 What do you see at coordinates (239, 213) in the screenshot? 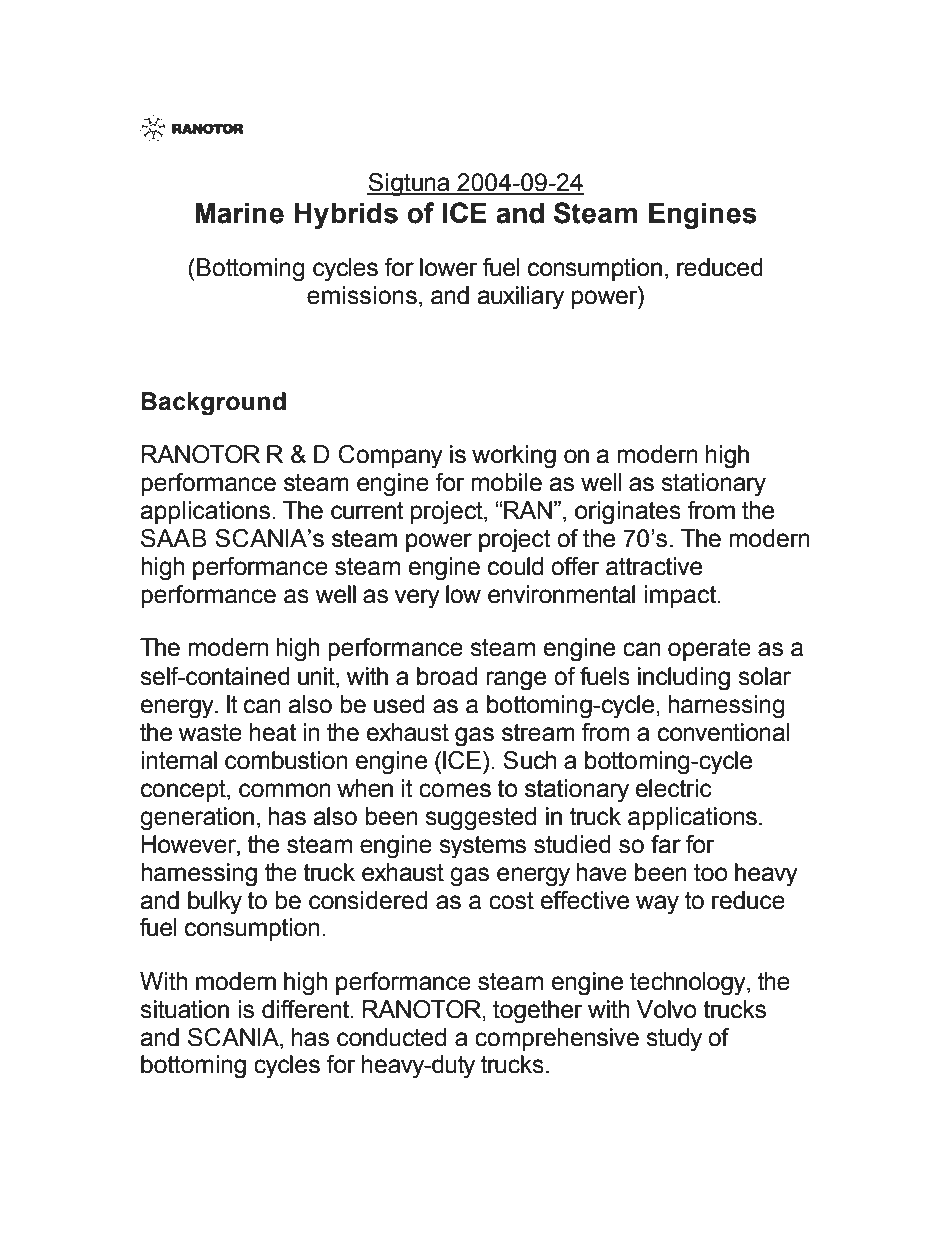
I see `Marine` at bounding box center [239, 213].
